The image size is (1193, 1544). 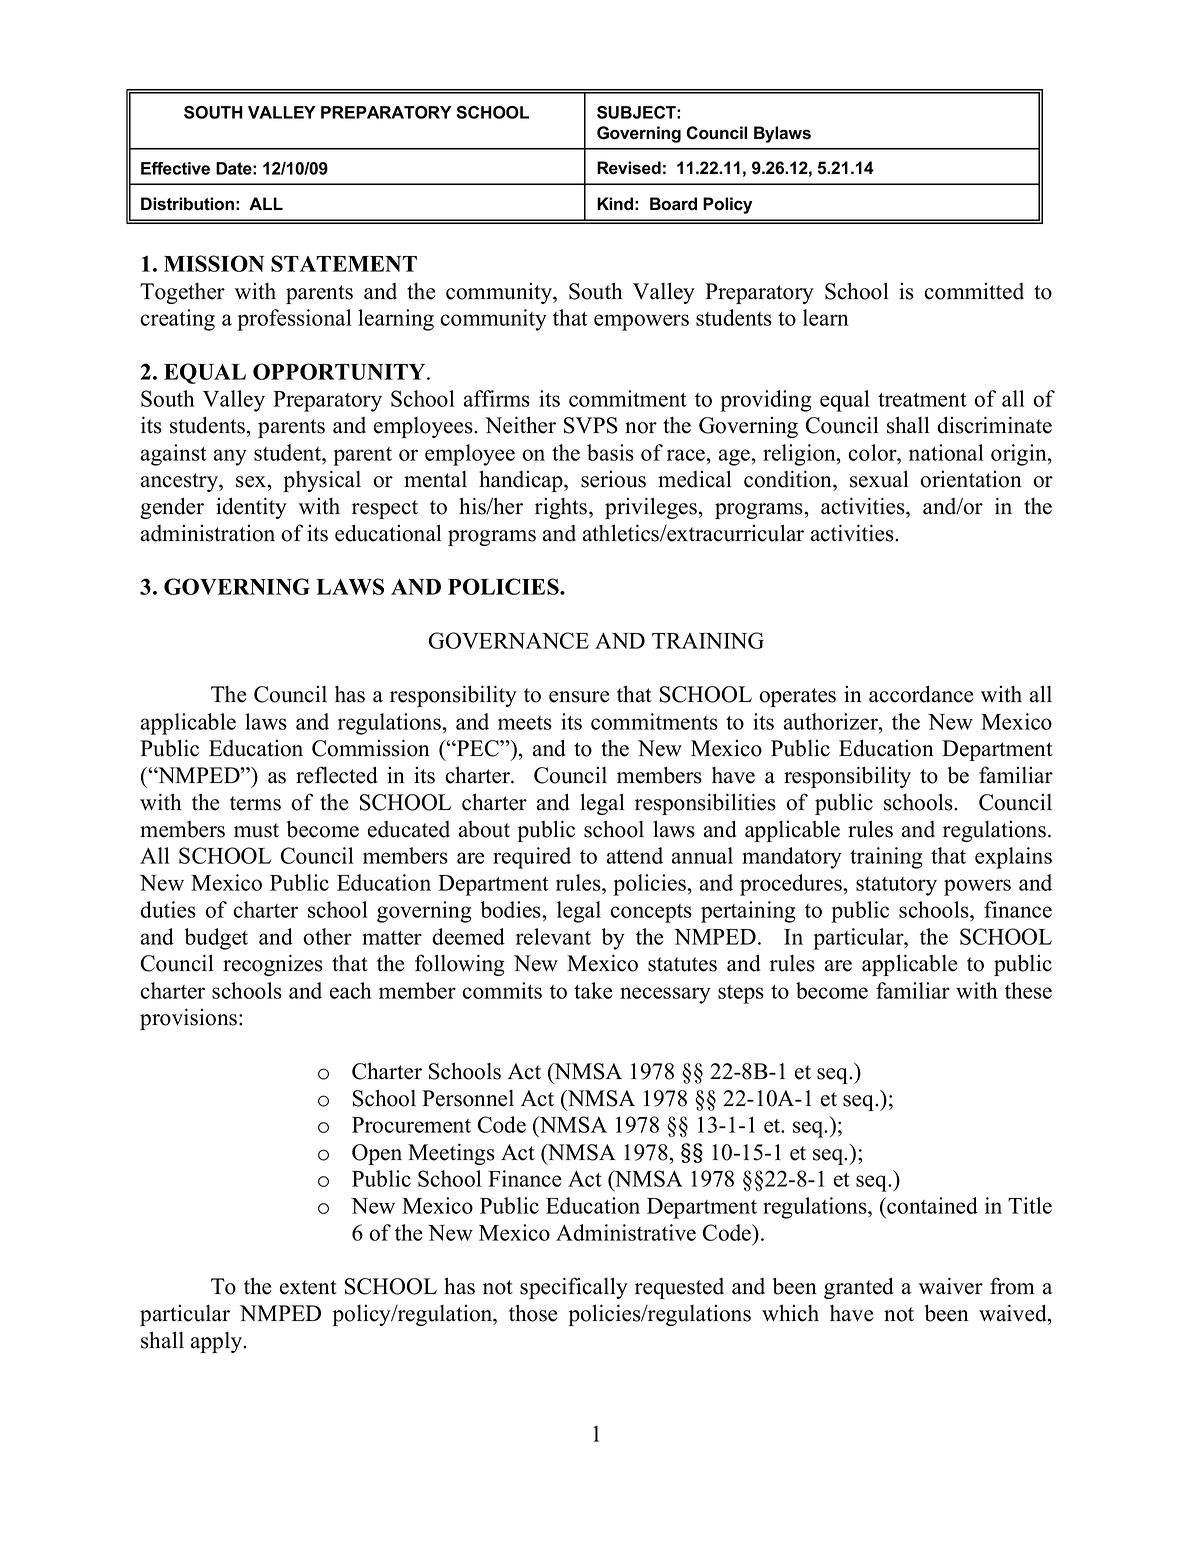 I want to click on reflected, so click(x=336, y=775).
